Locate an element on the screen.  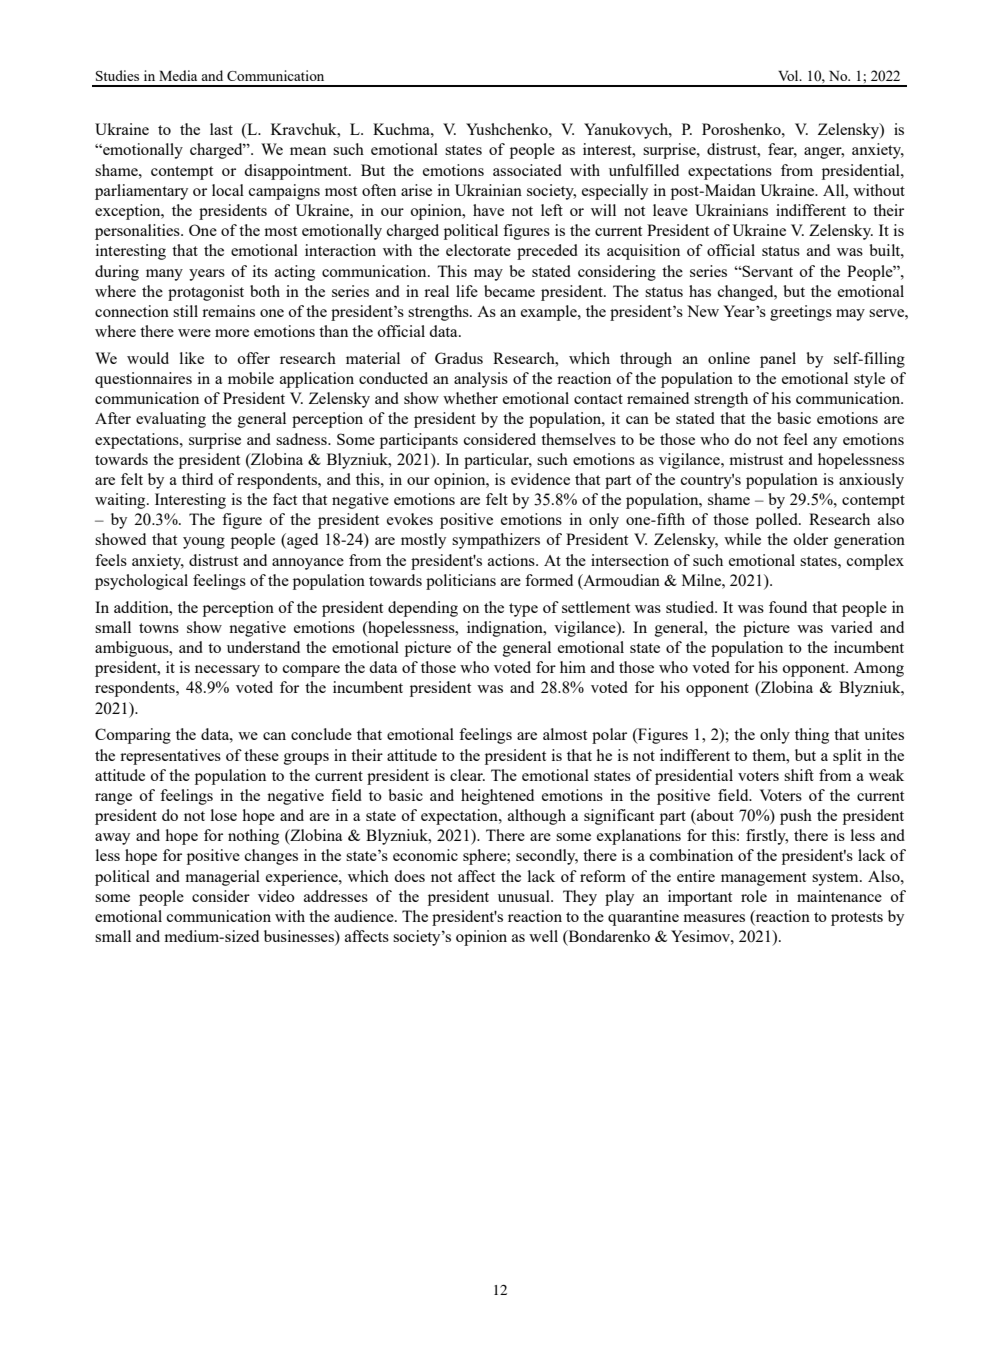
unusual is located at coordinates (525, 896).
